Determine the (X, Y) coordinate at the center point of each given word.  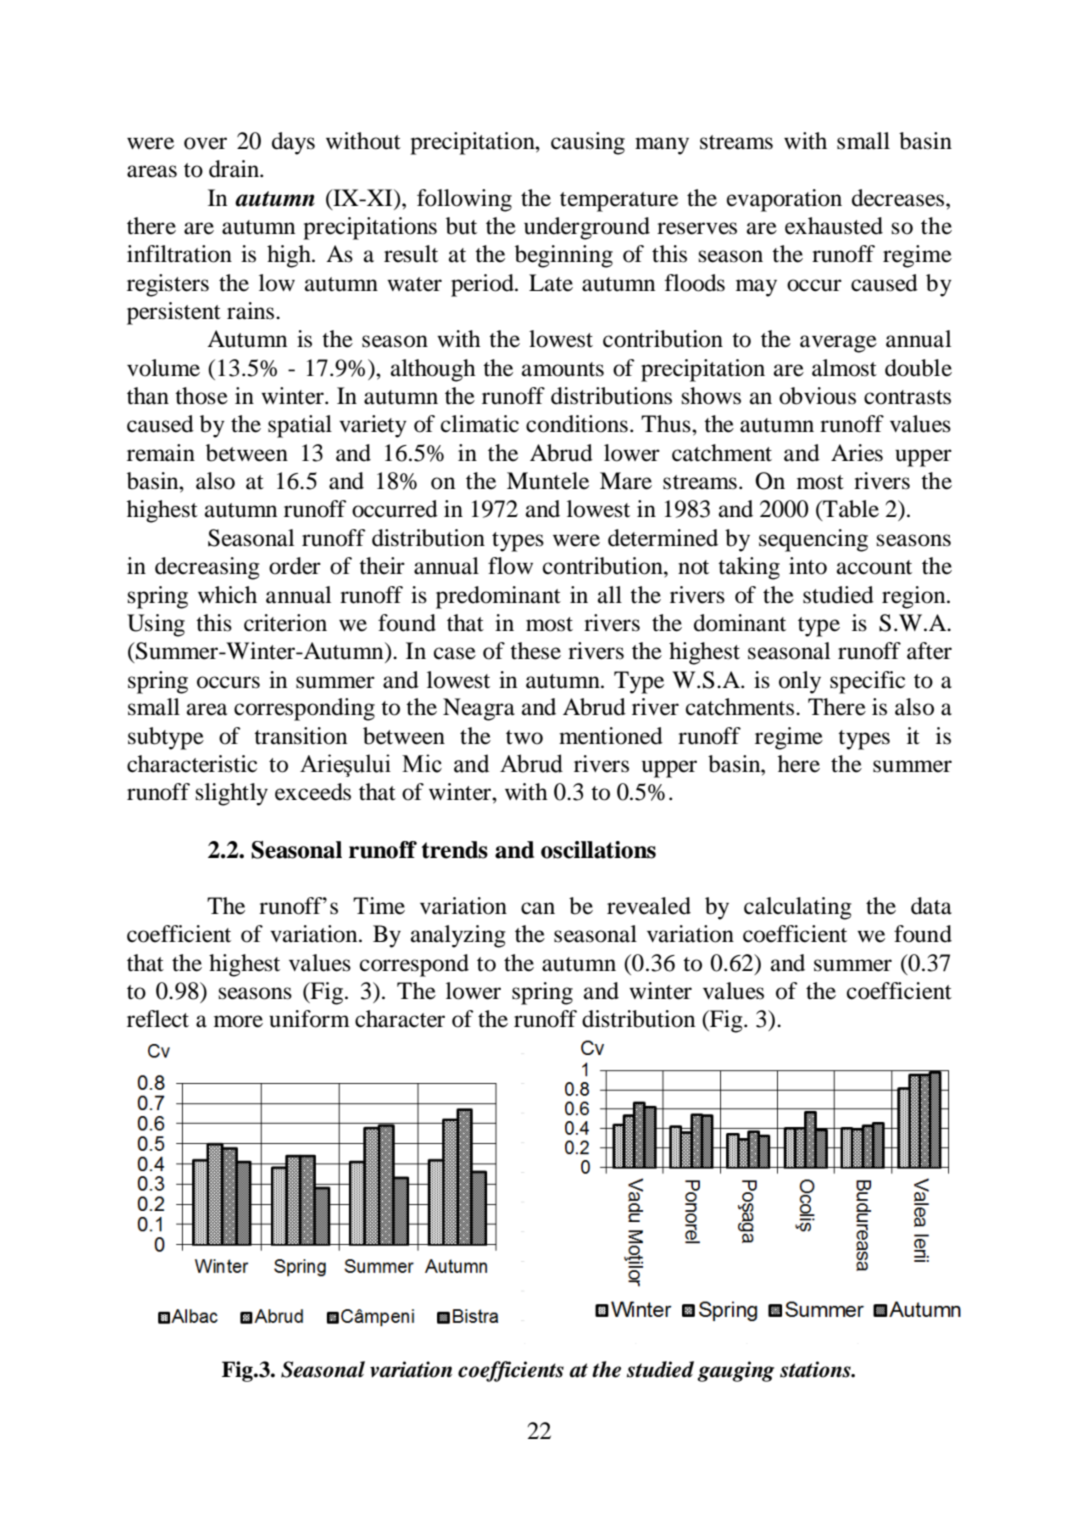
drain (235, 169)
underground (587, 228)
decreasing (207, 568)
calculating (798, 908)
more (238, 1021)
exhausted (834, 226)
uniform (309, 1019)
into (808, 566)
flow (510, 566)
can (538, 908)
